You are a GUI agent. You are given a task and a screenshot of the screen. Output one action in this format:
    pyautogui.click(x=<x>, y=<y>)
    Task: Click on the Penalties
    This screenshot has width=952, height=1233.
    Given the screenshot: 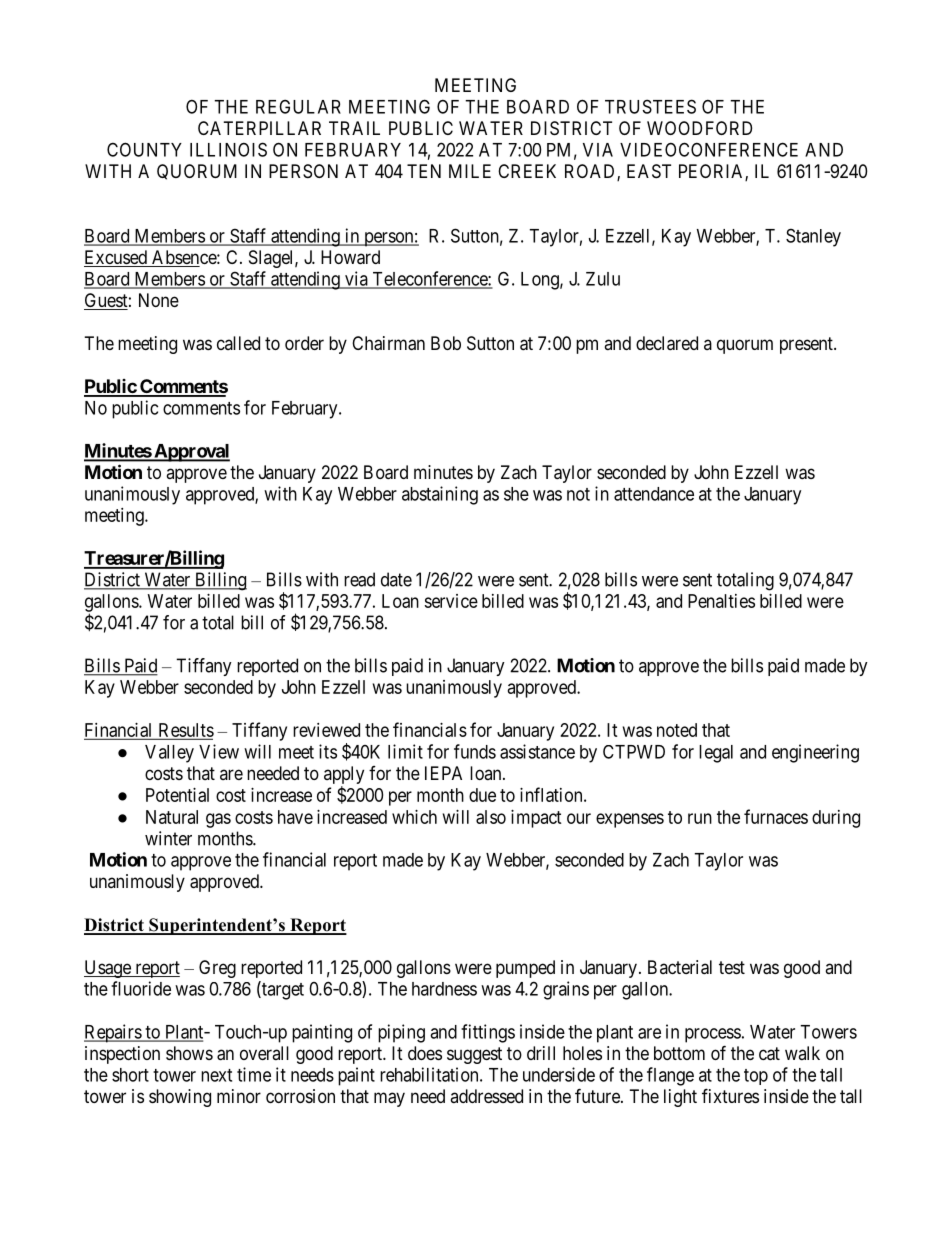 What is the action you would take?
    pyautogui.click(x=721, y=601)
